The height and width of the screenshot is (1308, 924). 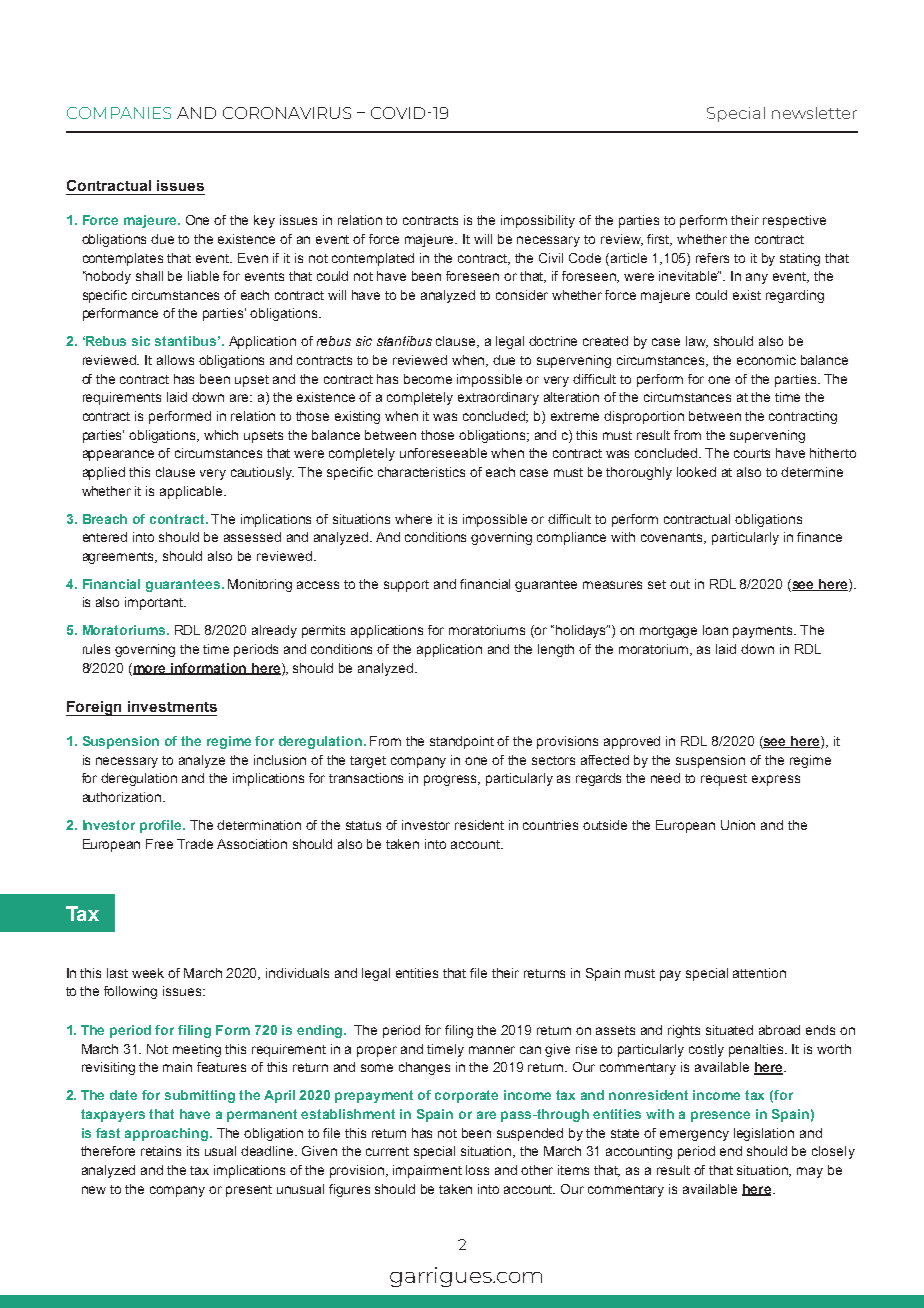 I want to click on newsletter, so click(x=814, y=113).
